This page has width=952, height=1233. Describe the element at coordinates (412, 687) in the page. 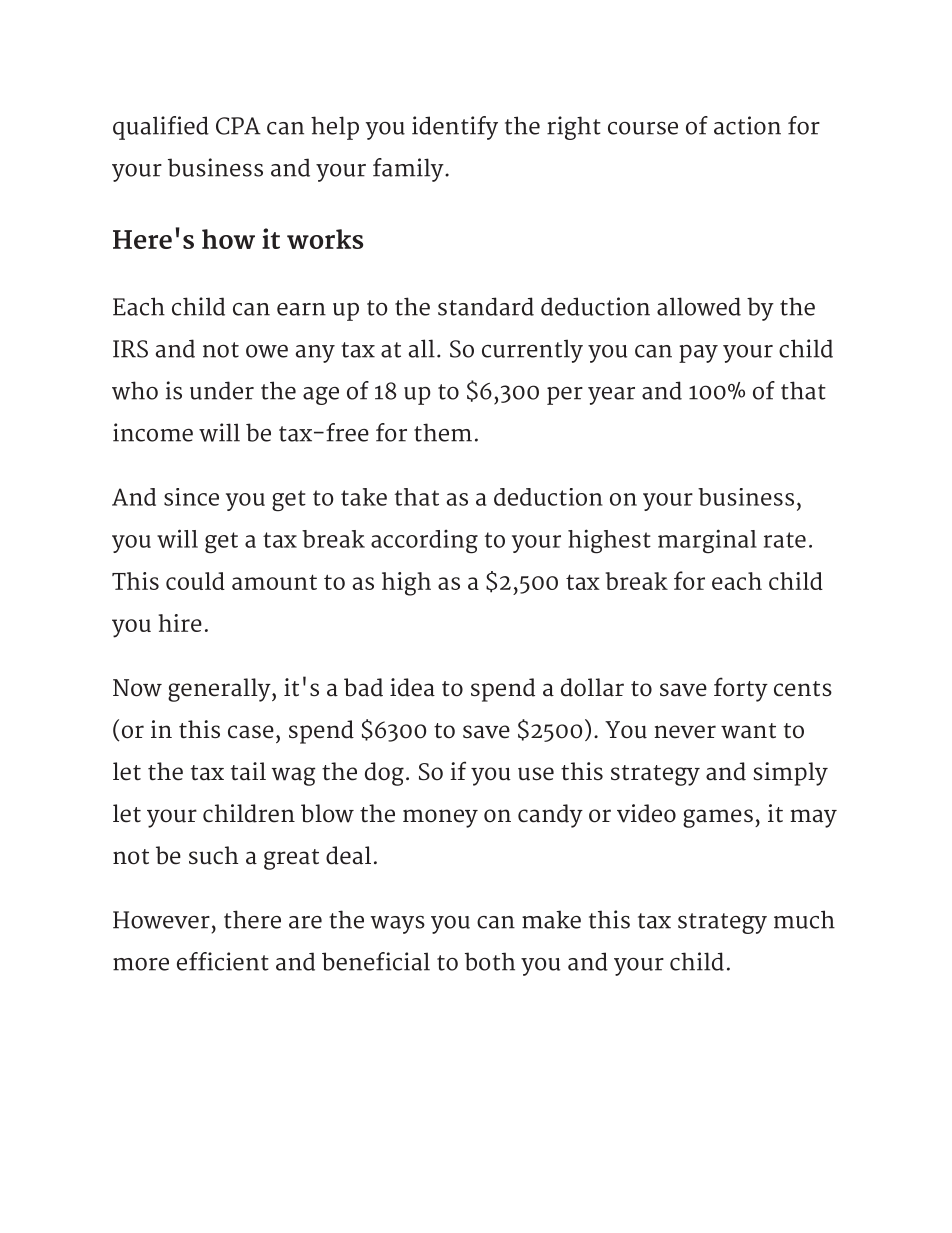

I see `idea` at that location.
